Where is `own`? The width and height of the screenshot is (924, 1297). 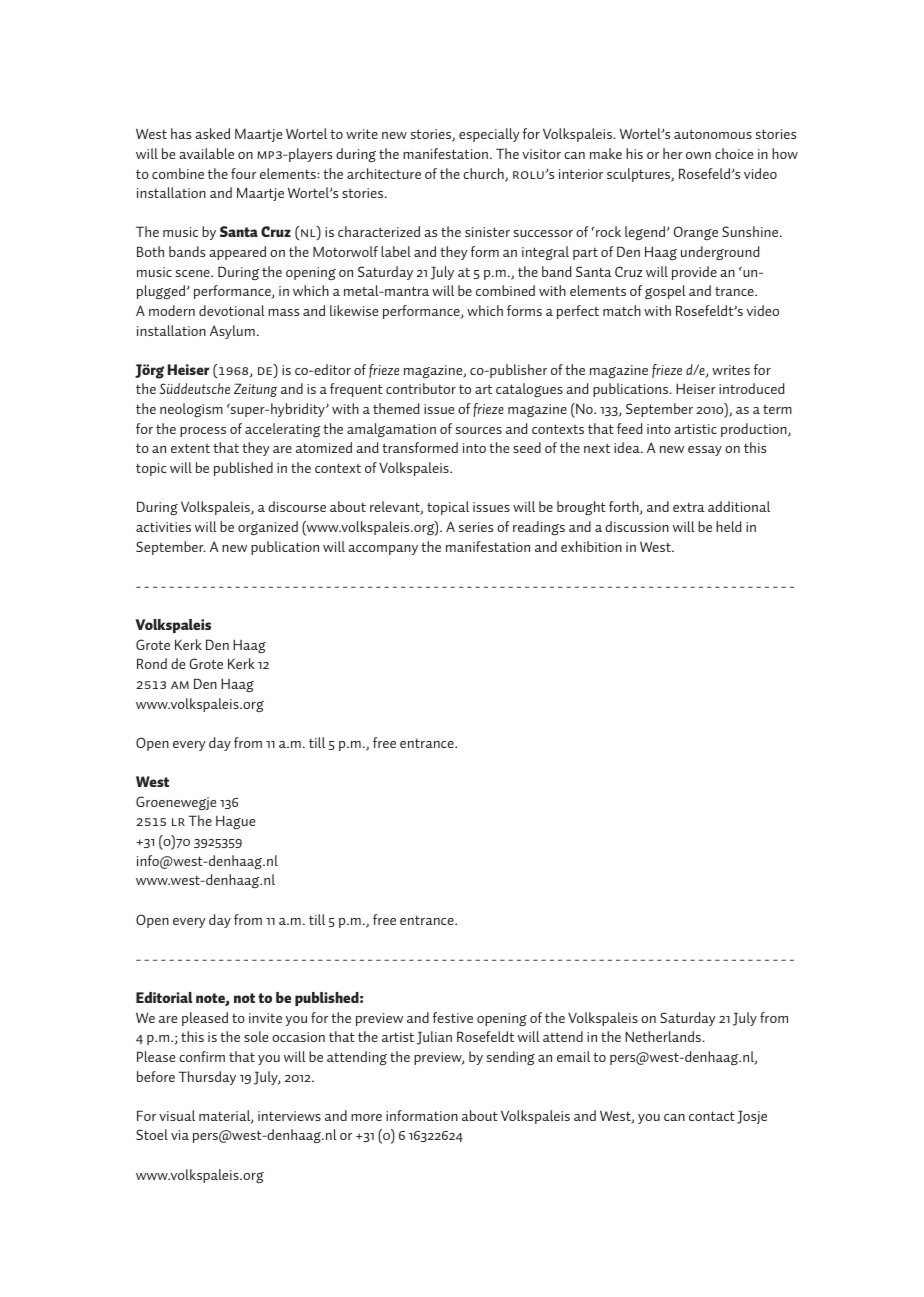
own is located at coordinates (698, 155).
